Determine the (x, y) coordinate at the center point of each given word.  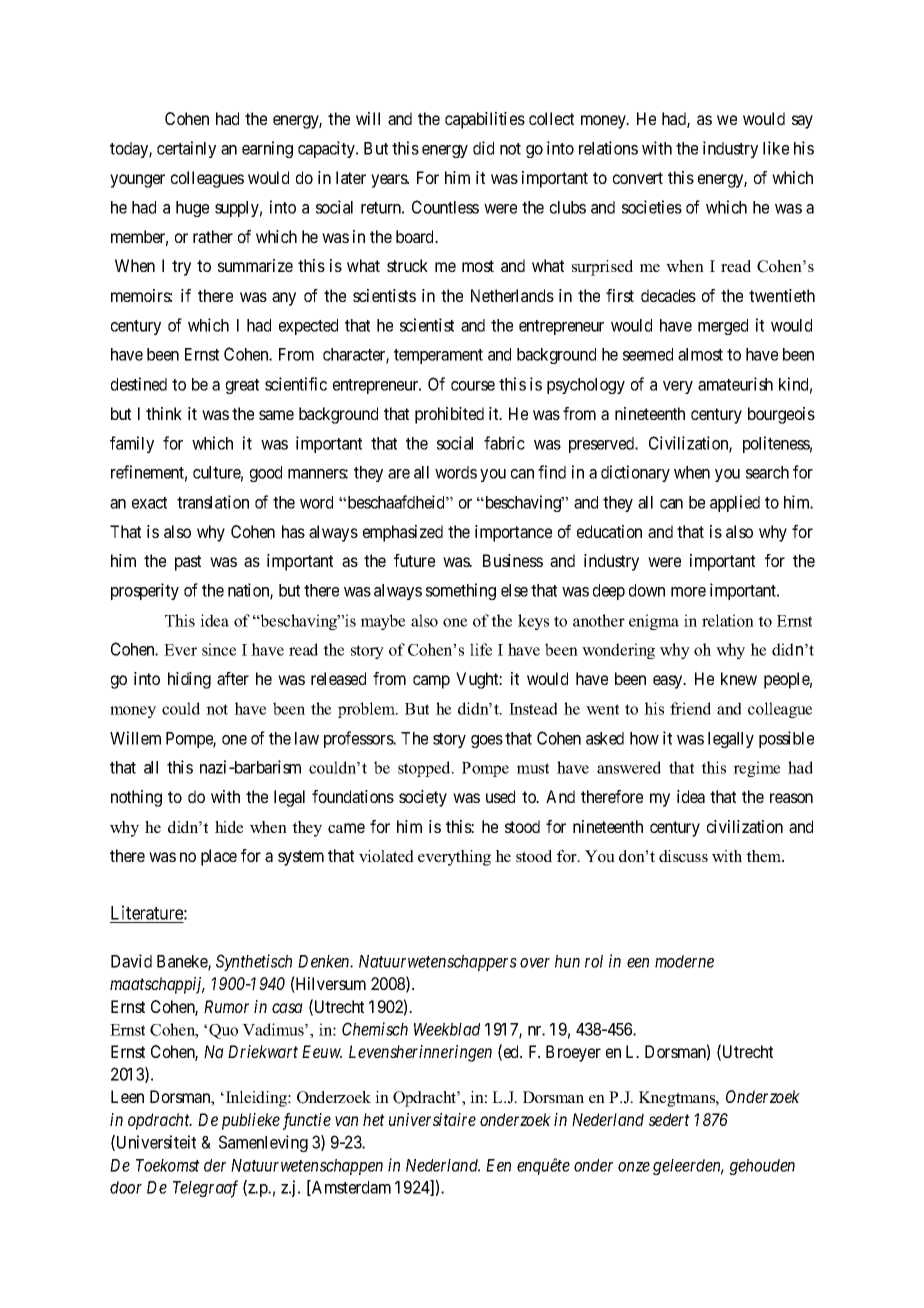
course (473, 386)
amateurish (735, 384)
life (481, 649)
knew (739, 678)
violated (386, 856)
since (219, 649)
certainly (186, 149)
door (126, 1187)
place (219, 857)
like (776, 148)
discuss (683, 856)
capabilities (485, 120)
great (242, 386)
